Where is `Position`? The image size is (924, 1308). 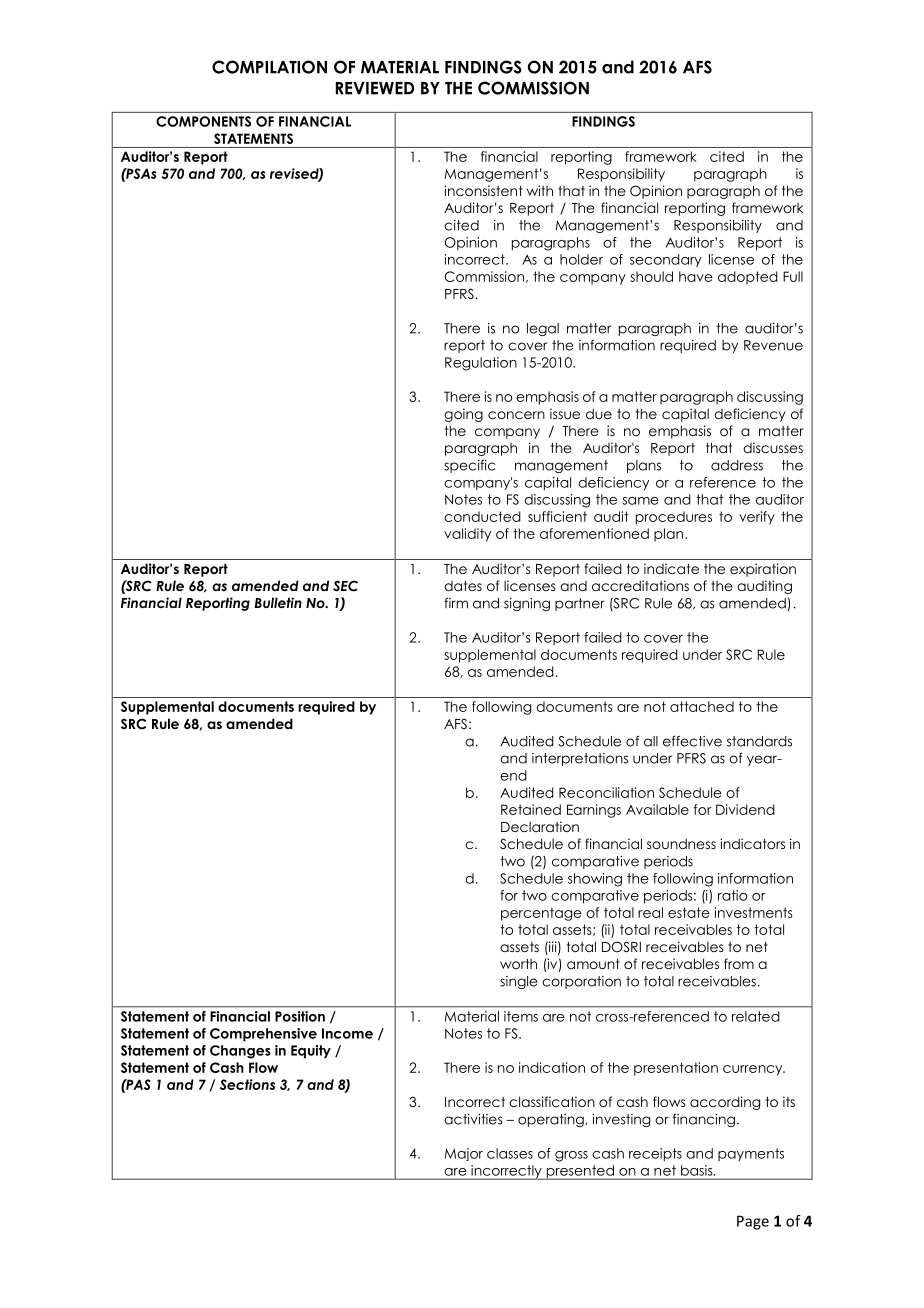 Position is located at coordinates (300, 1016).
